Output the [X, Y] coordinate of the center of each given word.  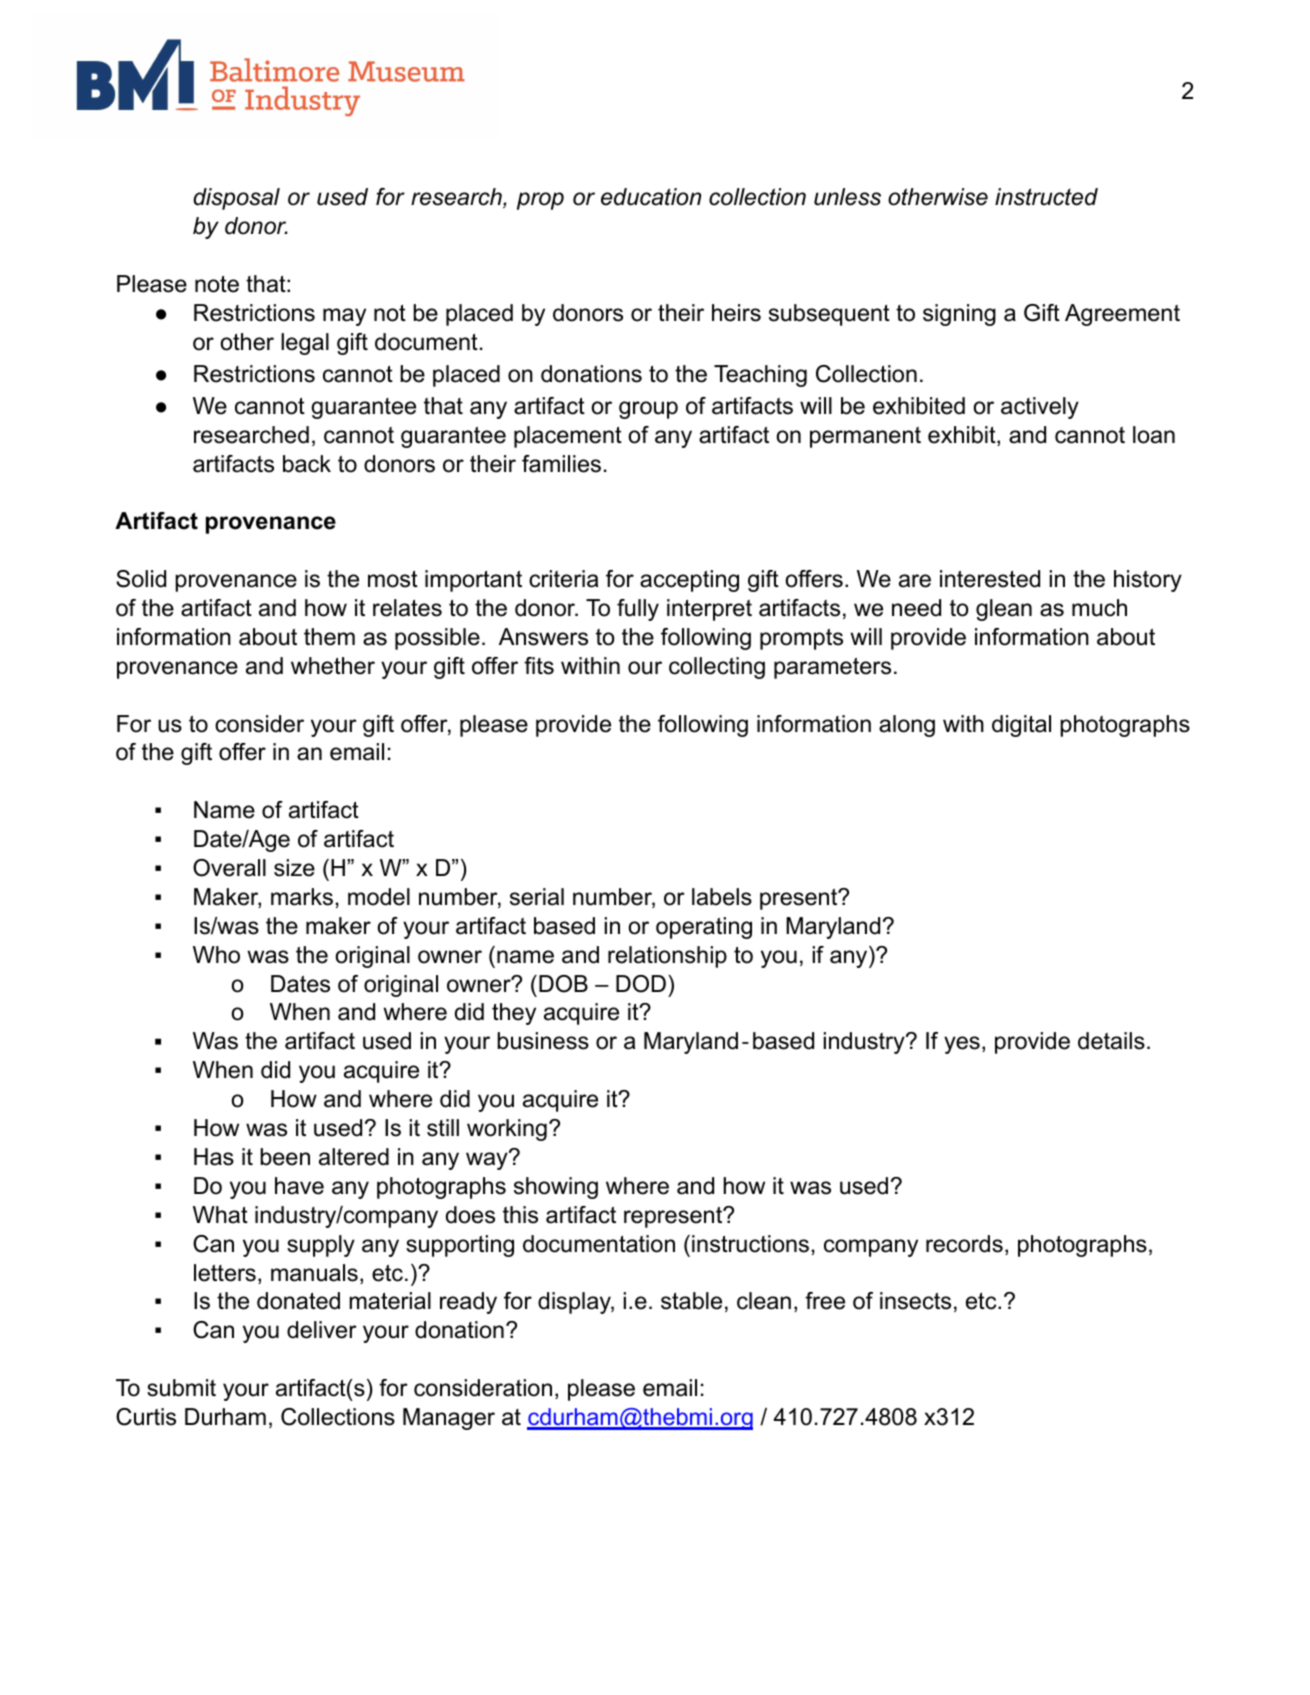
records [964, 1244]
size [294, 868]
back [307, 464]
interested [990, 579]
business [543, 1041]
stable [691, 1301]
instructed [1046, 197]
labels [722, 897]
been [285, 1157]
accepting [689, 581]
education [651, 197]
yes [962, 1045]
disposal [236, 199]
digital [1021, 726]
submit [181, 1388]
